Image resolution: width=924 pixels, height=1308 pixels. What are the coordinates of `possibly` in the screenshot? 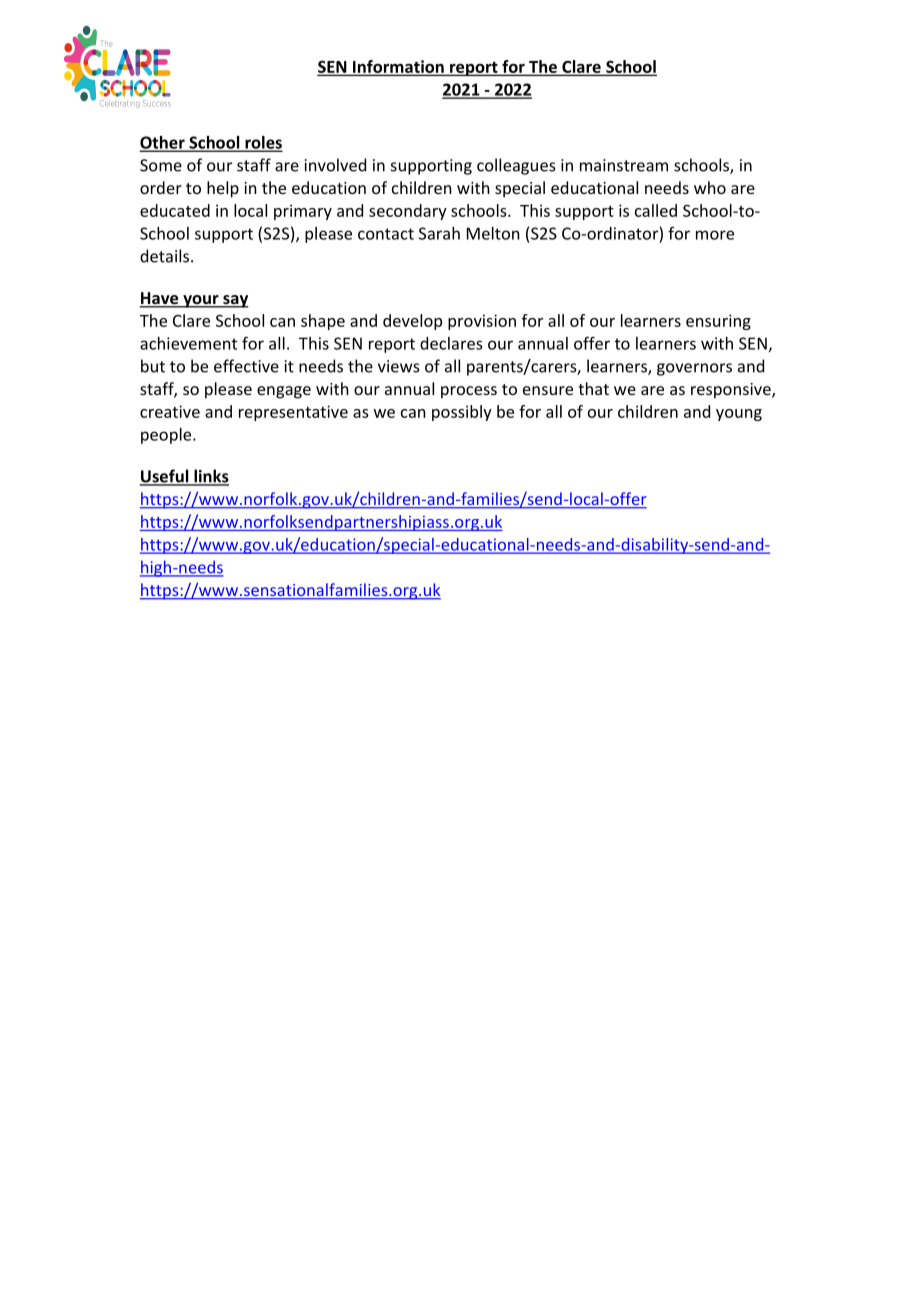 It's located at (462, 413).
